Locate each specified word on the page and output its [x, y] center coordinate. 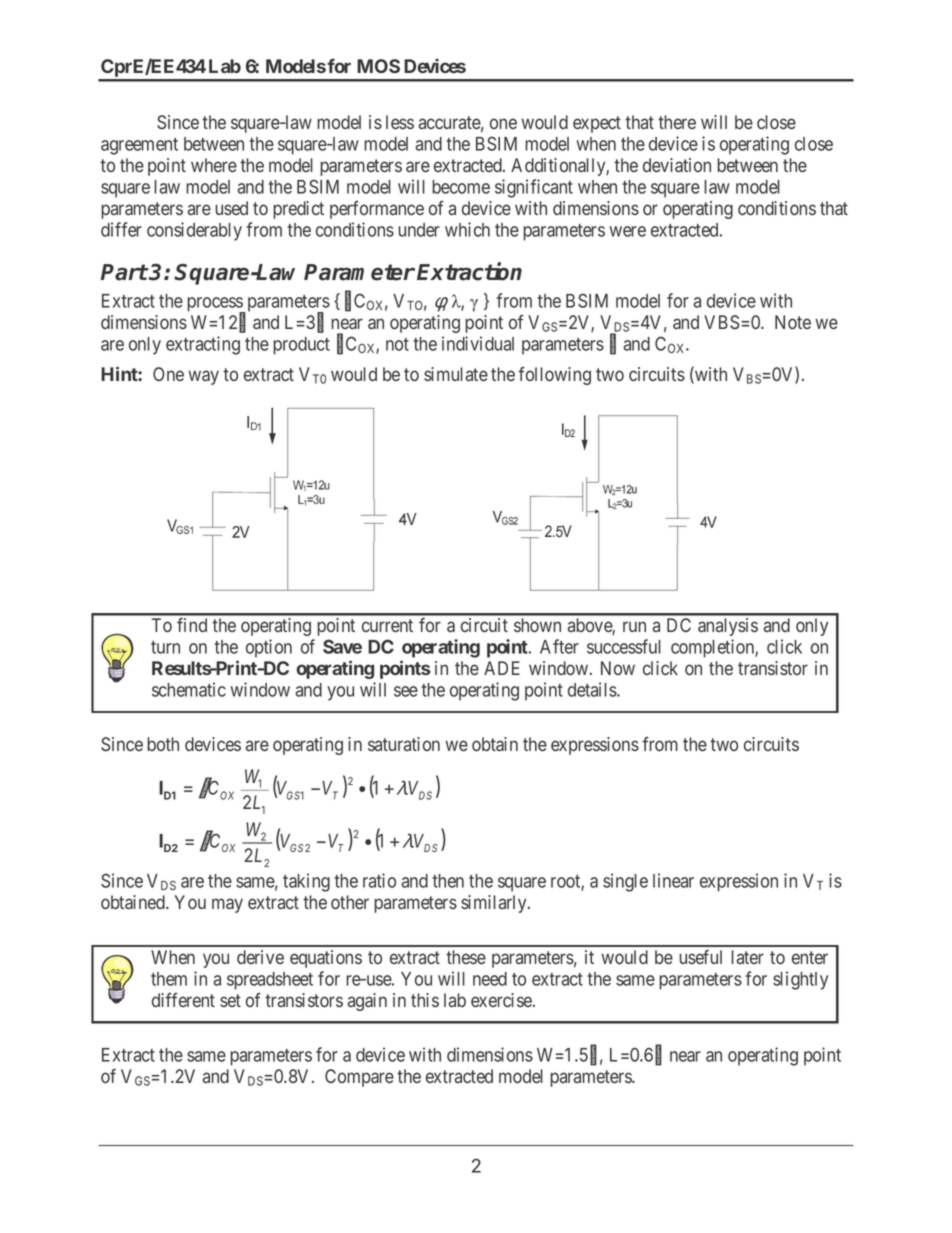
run [634, 626]
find [192, 624]
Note [793, 322]
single [625, 882]
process [215, 305]
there [677, 122]
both [163, 744]
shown [537, 625]
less [400, 122]
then [448, 881]
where [214, 165]
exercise [502, 1000]
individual [478, 343]
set [230, 1000]
